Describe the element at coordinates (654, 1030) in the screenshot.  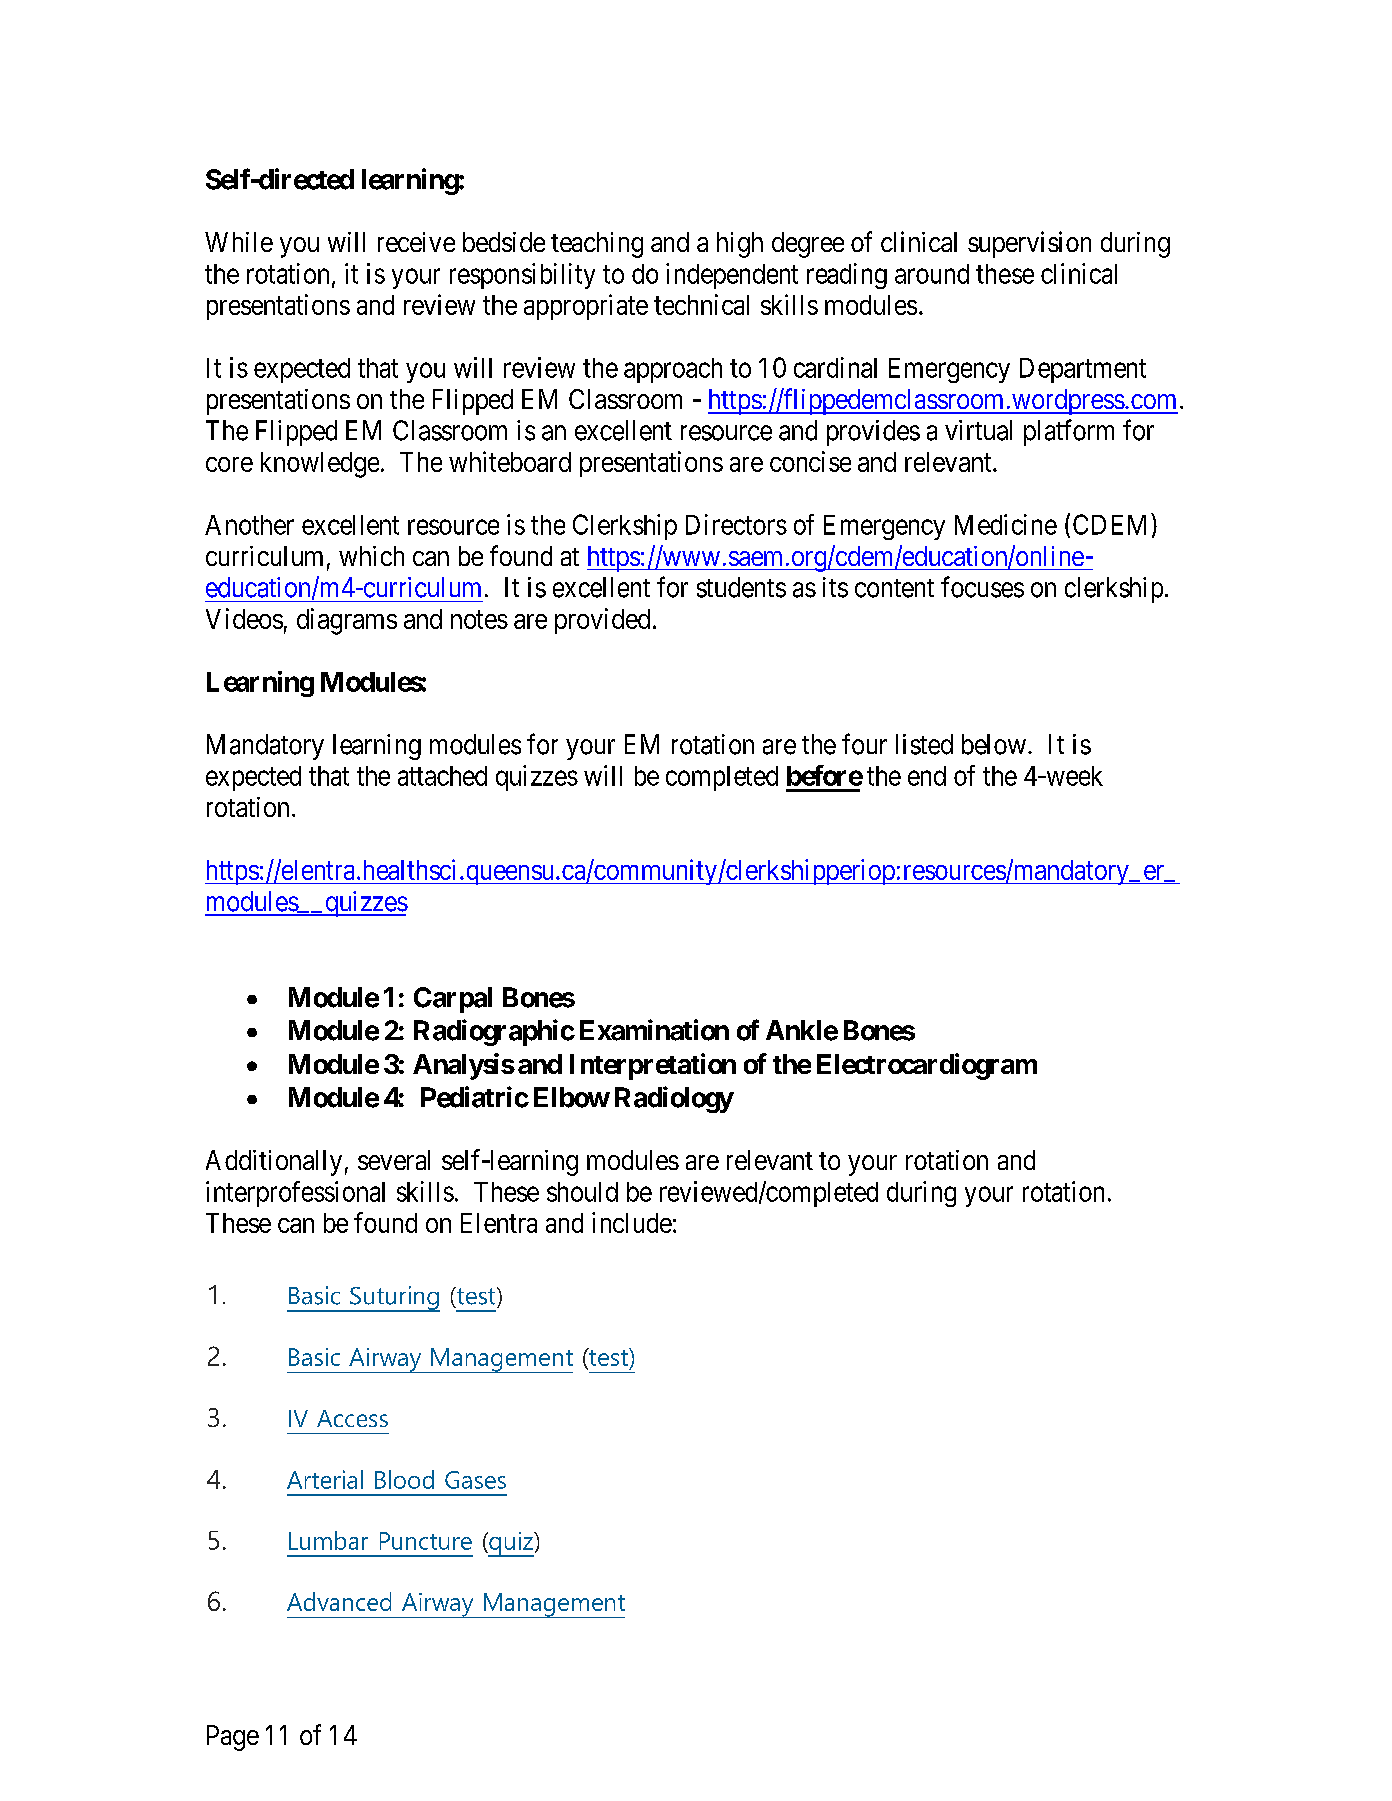
I see `Examination` at that location.
